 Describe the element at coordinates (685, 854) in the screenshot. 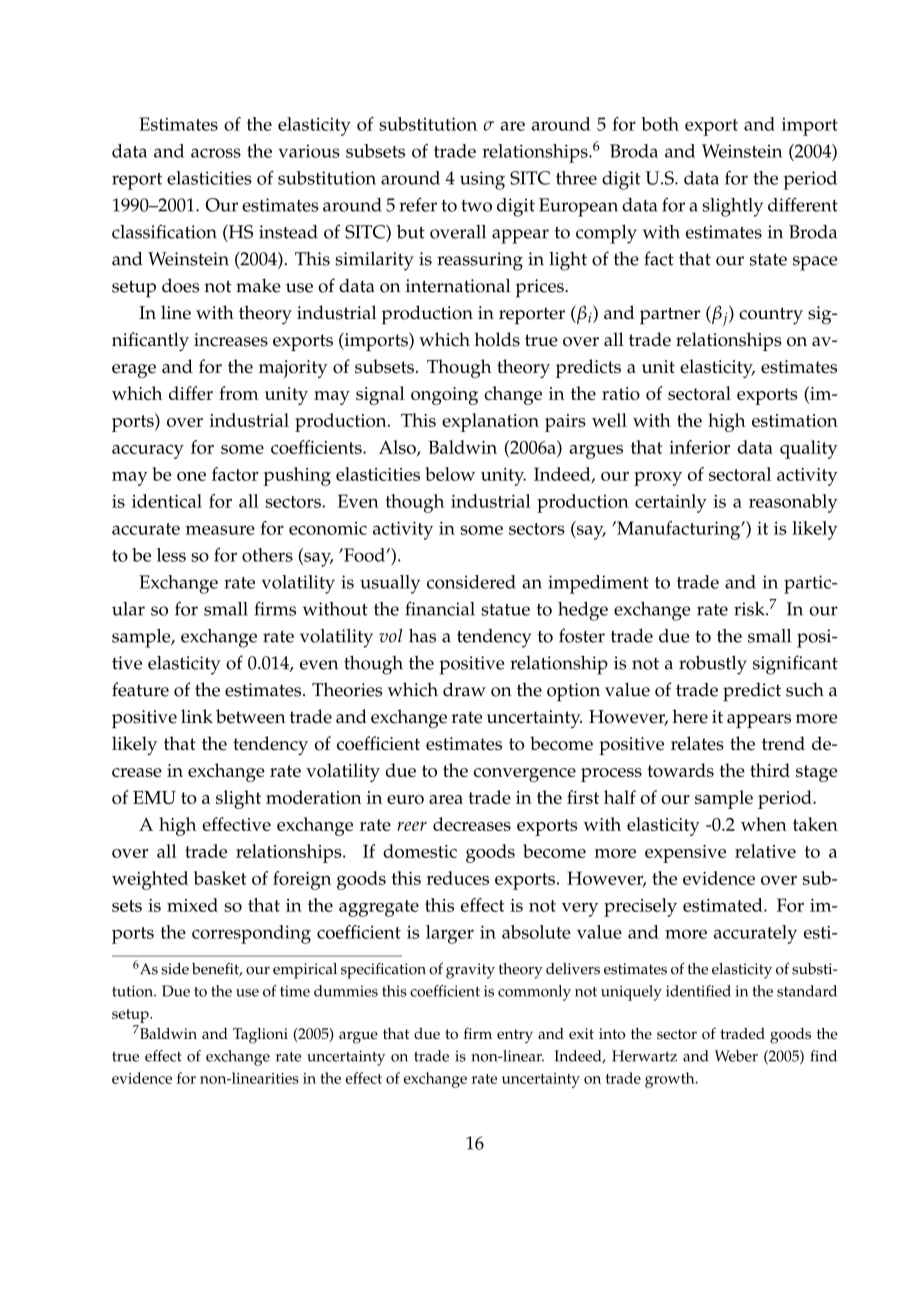

I see `expensive` at that location.
